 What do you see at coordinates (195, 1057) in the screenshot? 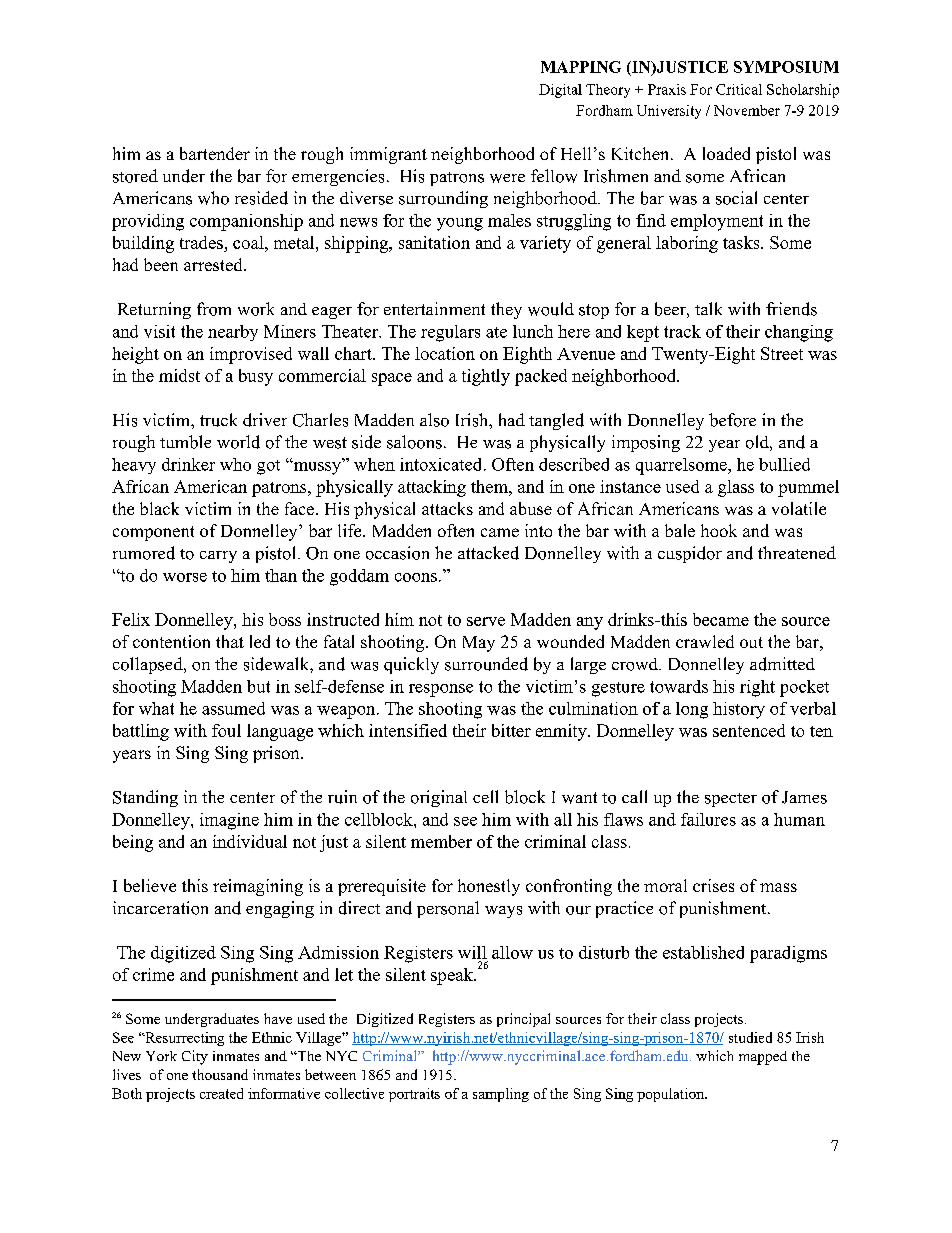
I see `City` at bounding box center [195, 1057].
